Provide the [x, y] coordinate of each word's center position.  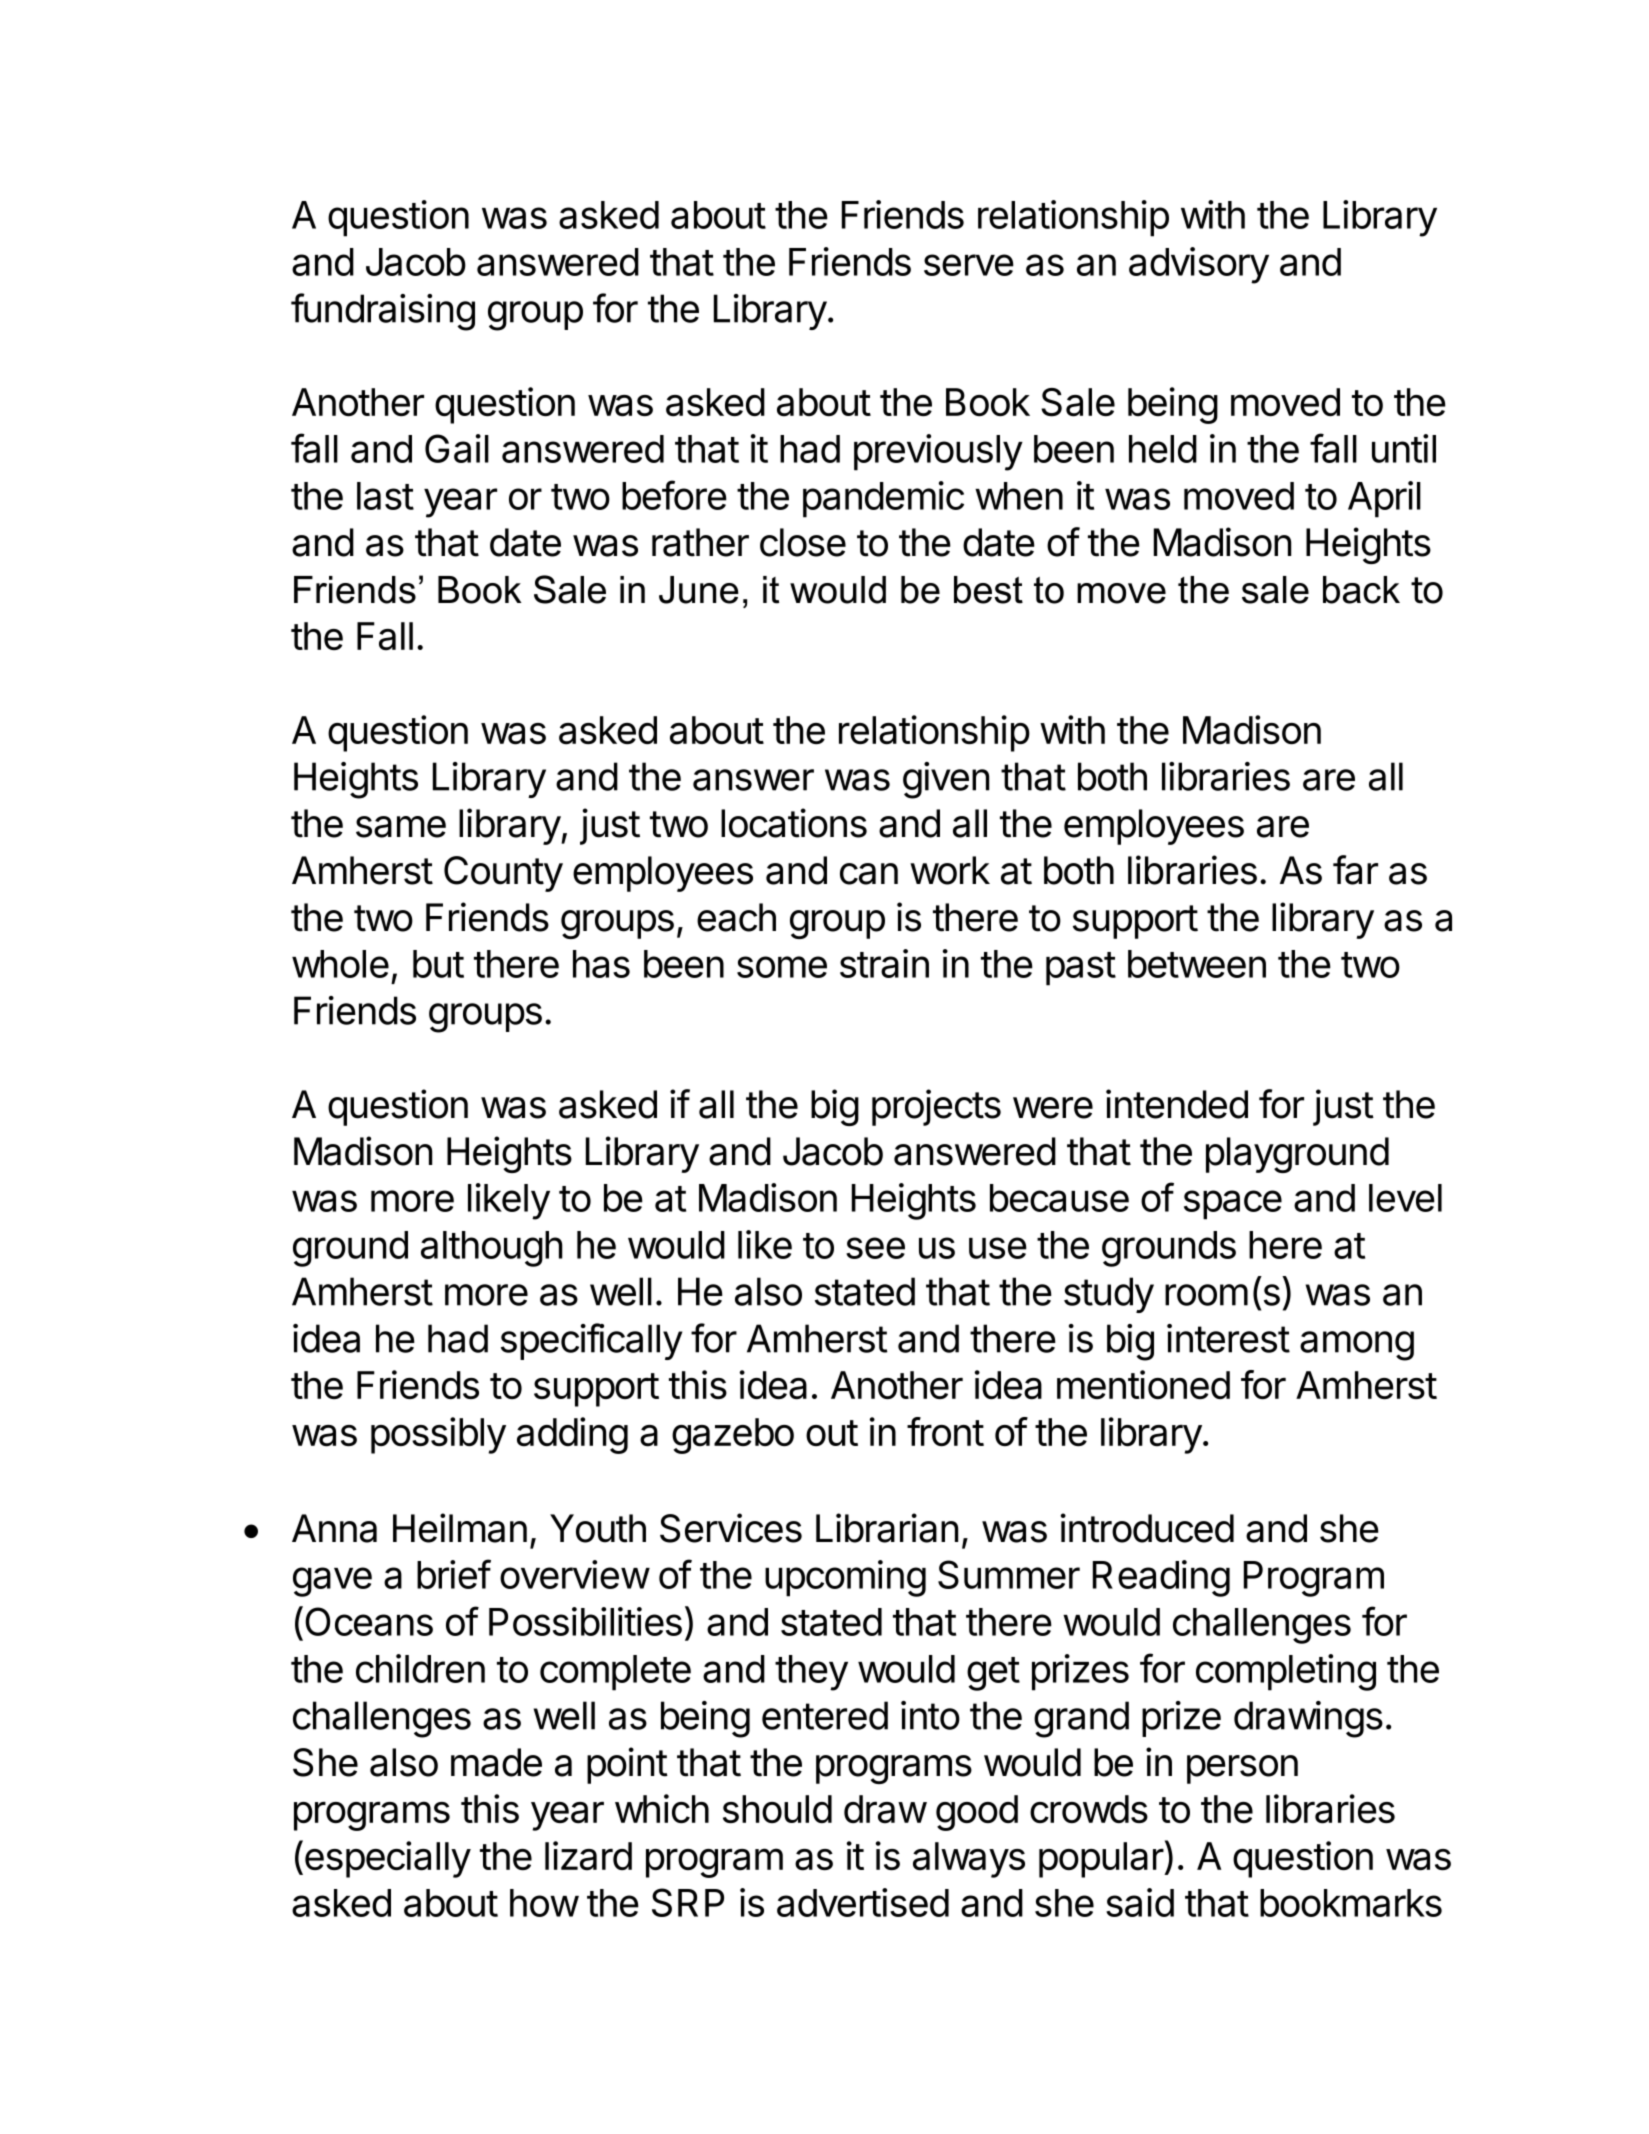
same [401, 827]
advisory [1199, 265]
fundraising [383, 312]
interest [1228, 1338]
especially [388, 1859]
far [1355, 870]
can [869, 874]
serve [969, 265]
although [492, 1249]
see [875, 1248]
